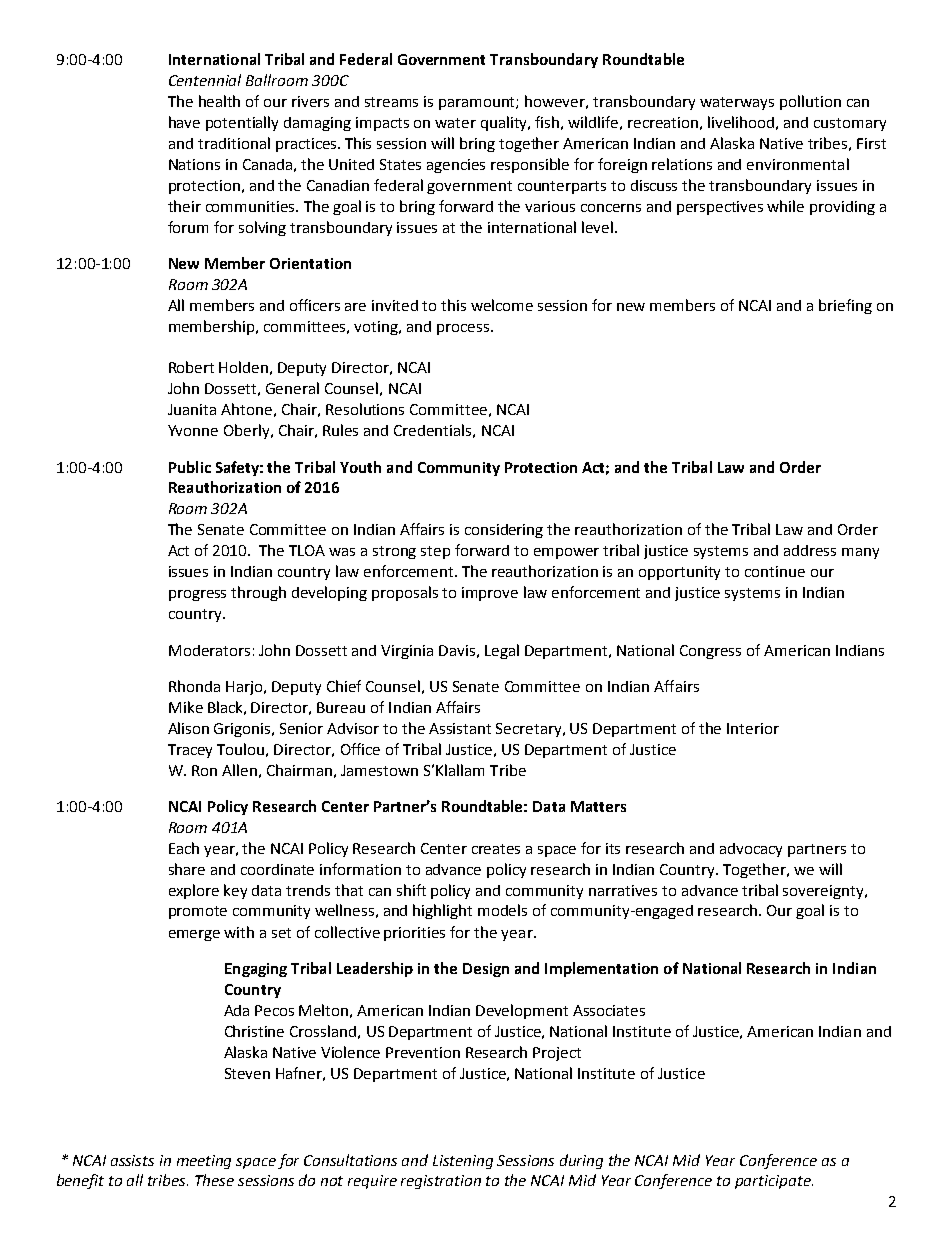 Image resolution: width=952 pixels, height=1233 pixels. I want to click on pollution, so click(810, 102).
